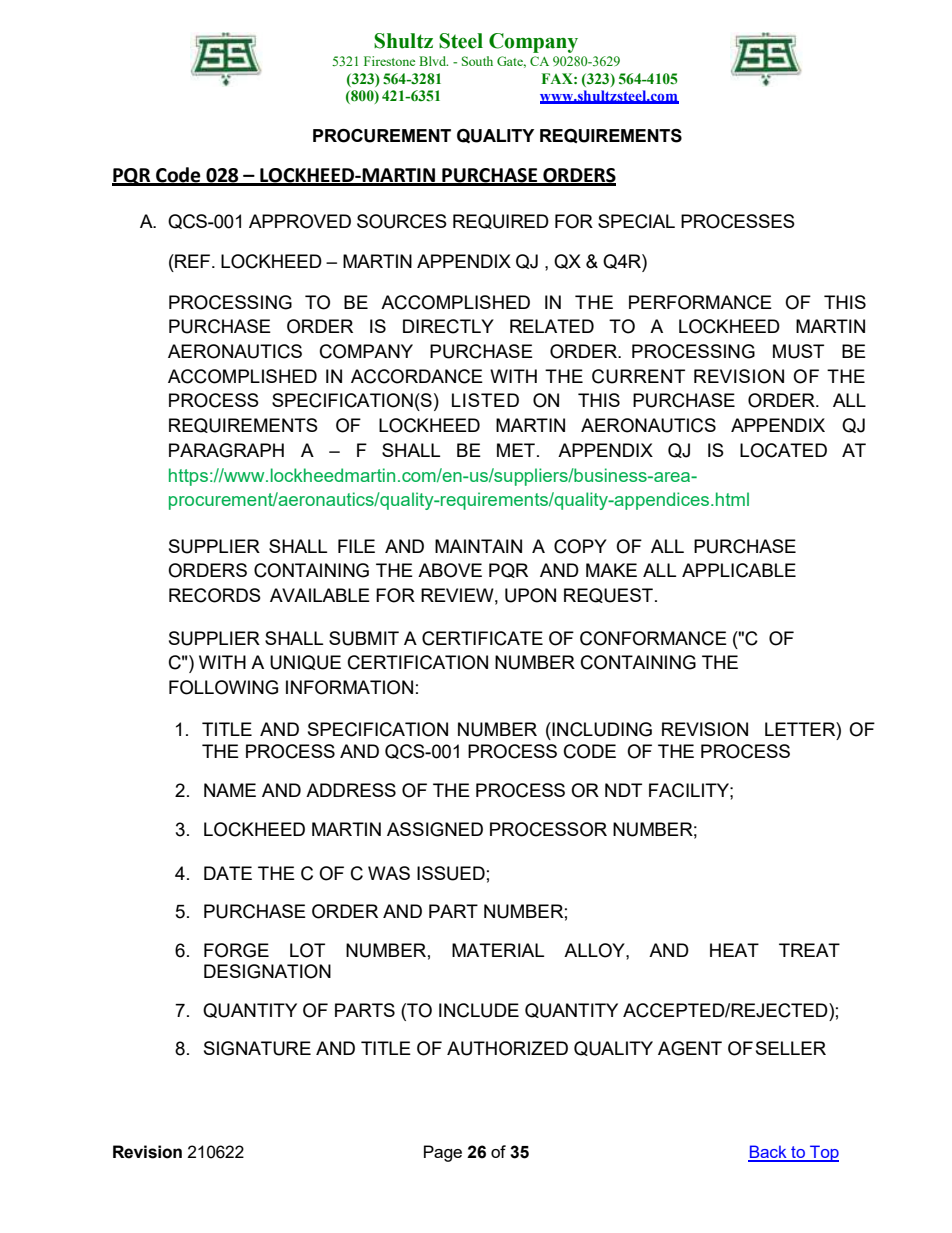  Describe the element at coordinates (226, 450) in the image. I see `PARAGRAPH` at that location.
